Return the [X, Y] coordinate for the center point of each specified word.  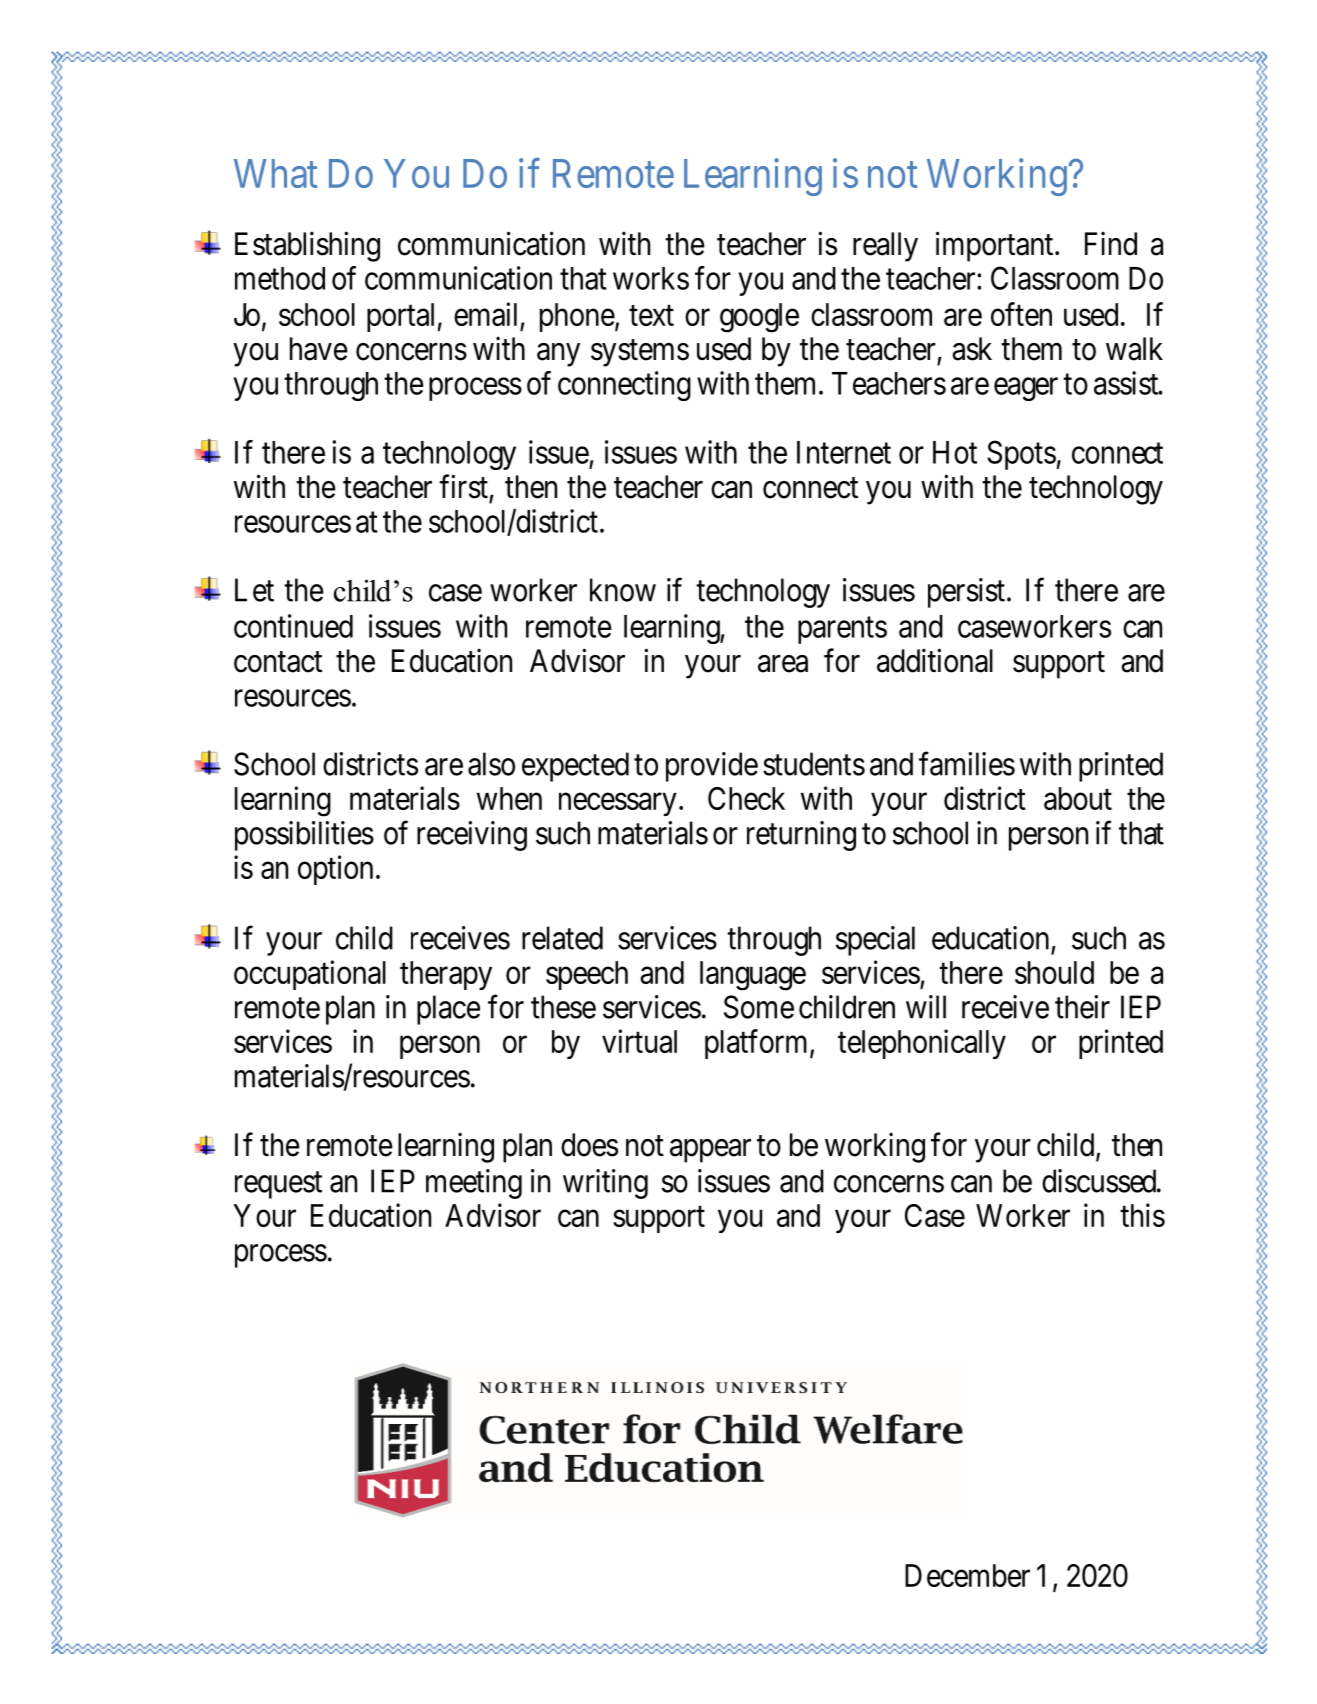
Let [254, 590]
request [278, 1185]
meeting [474, 1184]
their [1082, 1007]
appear [710, 1151]
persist [966, 593]
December [967, 1575]
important [996, 246]
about [1078, 798]
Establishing [307, 246]
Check [746, 798]
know [623, 590]
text [651, 315]
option [335, 870]
